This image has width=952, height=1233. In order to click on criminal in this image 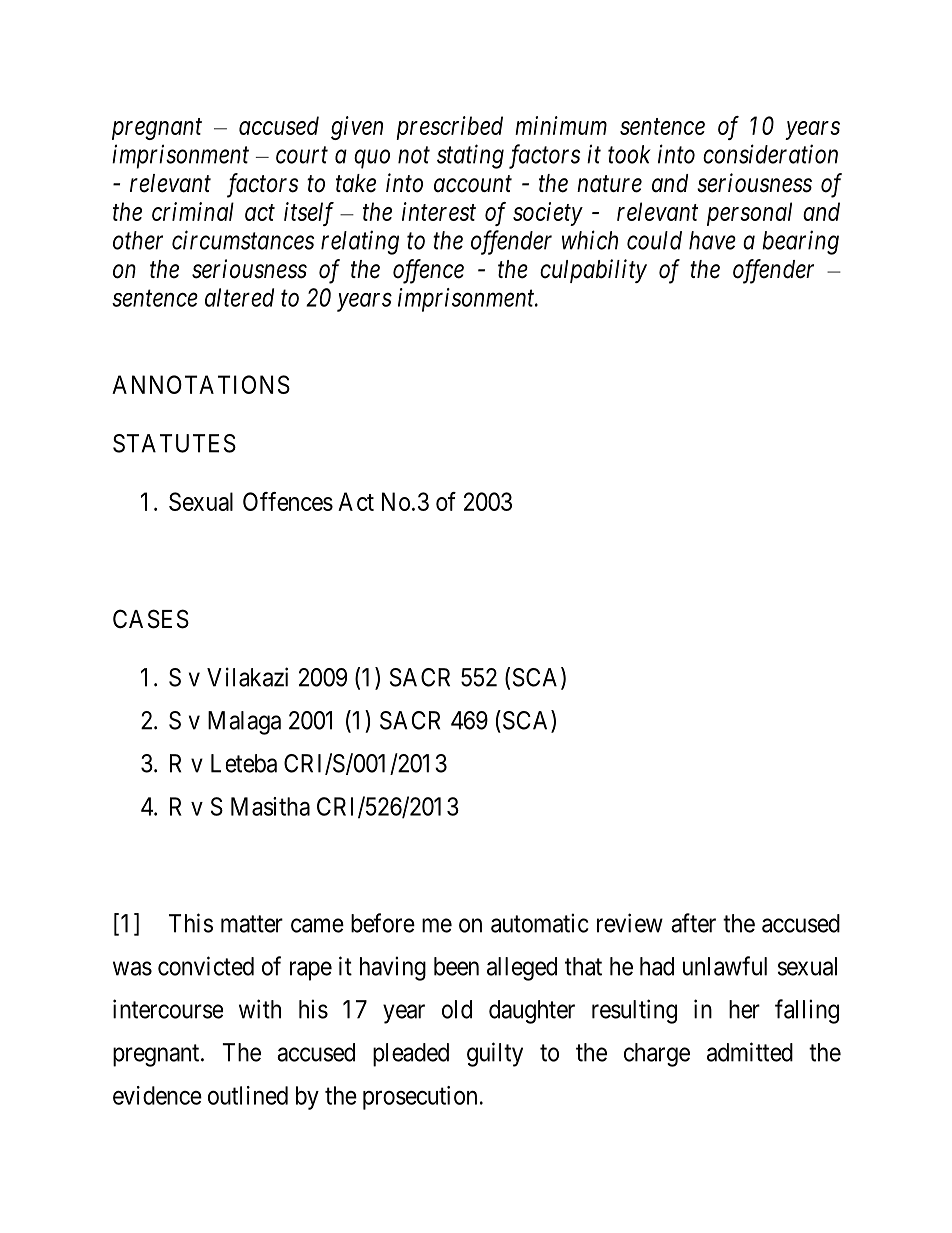, I will do `click(193, 211)`.
